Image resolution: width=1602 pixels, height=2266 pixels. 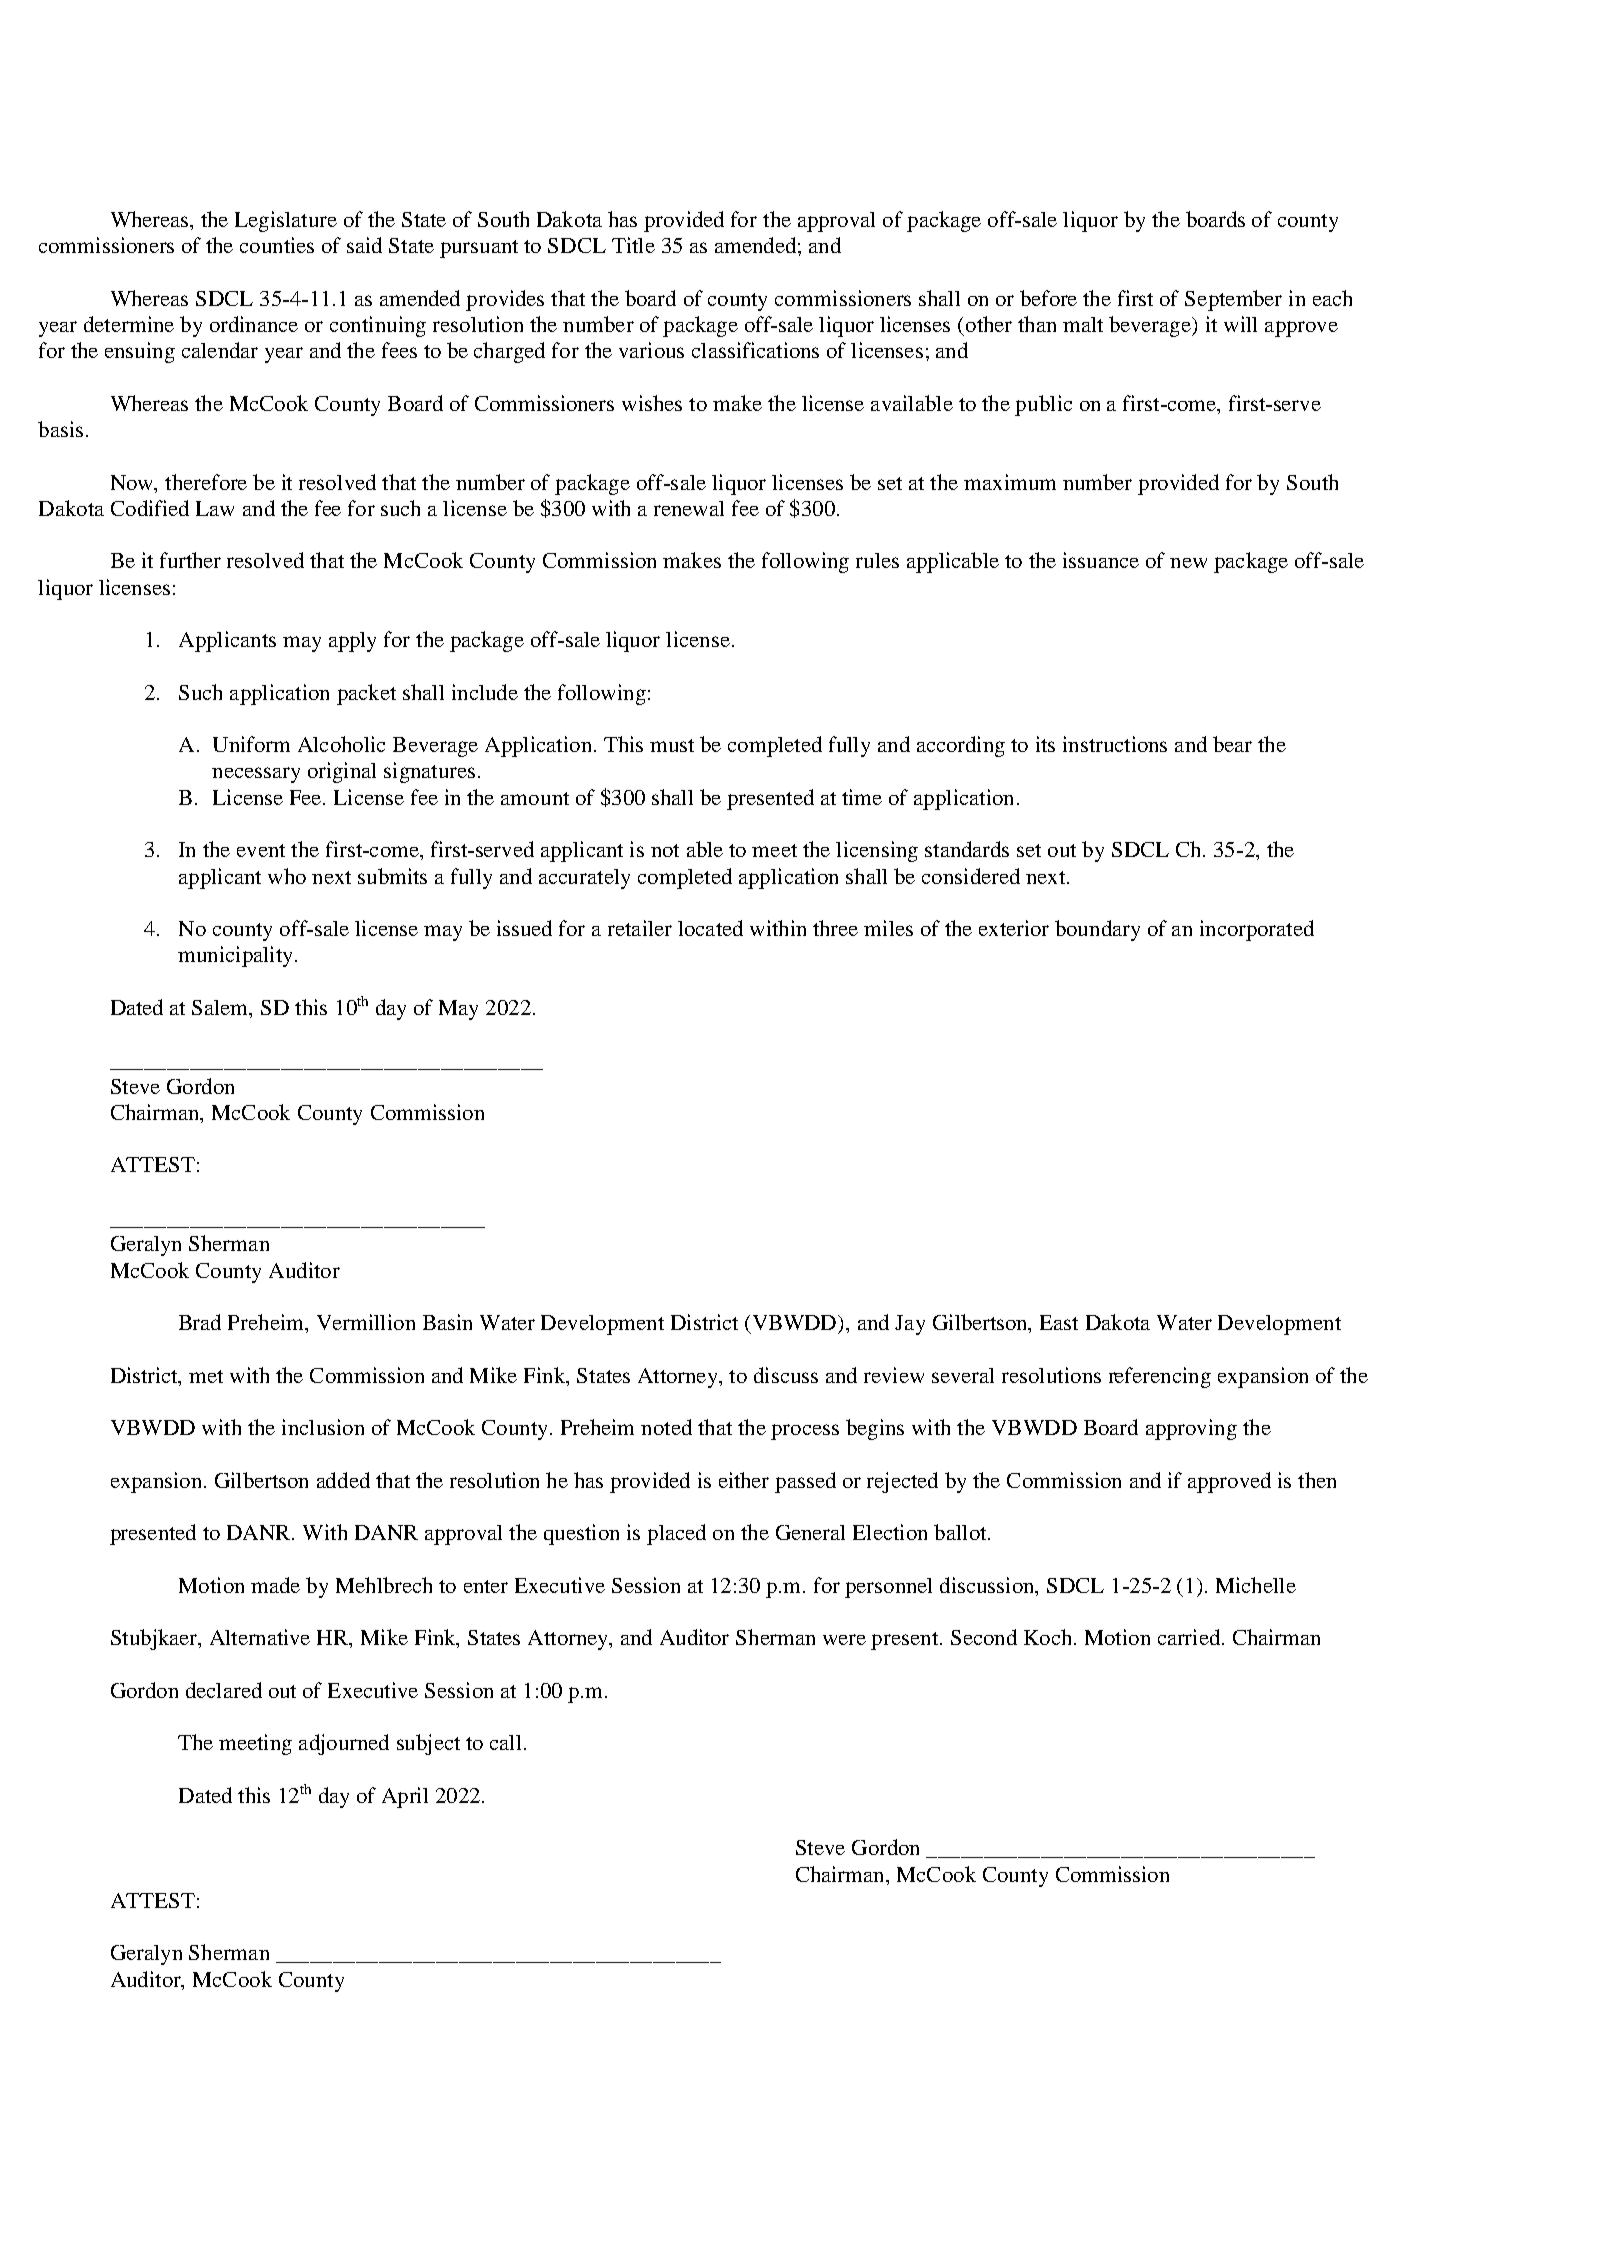 I want to click on issuance, so click(x=1101, y=560).
